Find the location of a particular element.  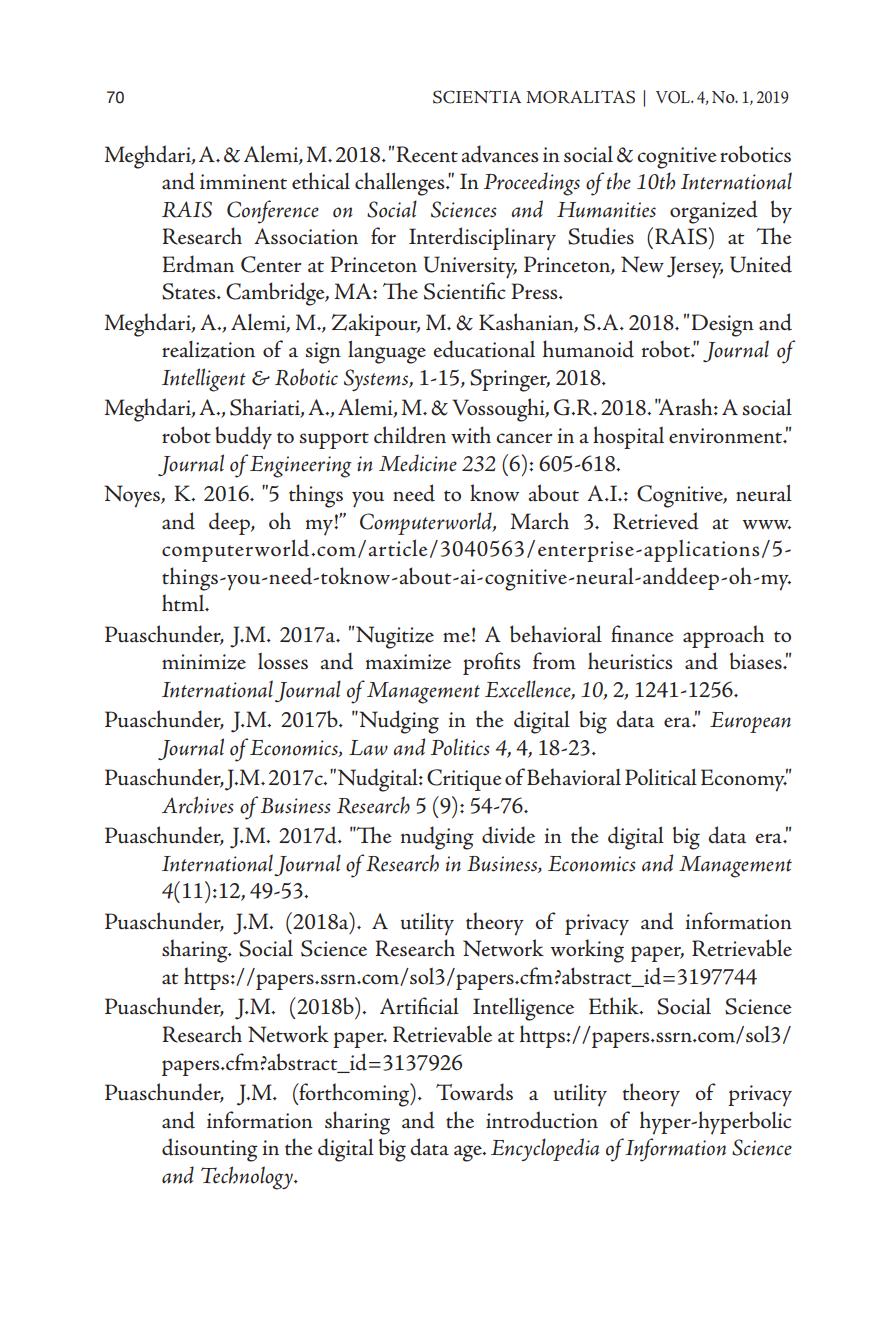

buddy is located at coordinates (243, 438).
